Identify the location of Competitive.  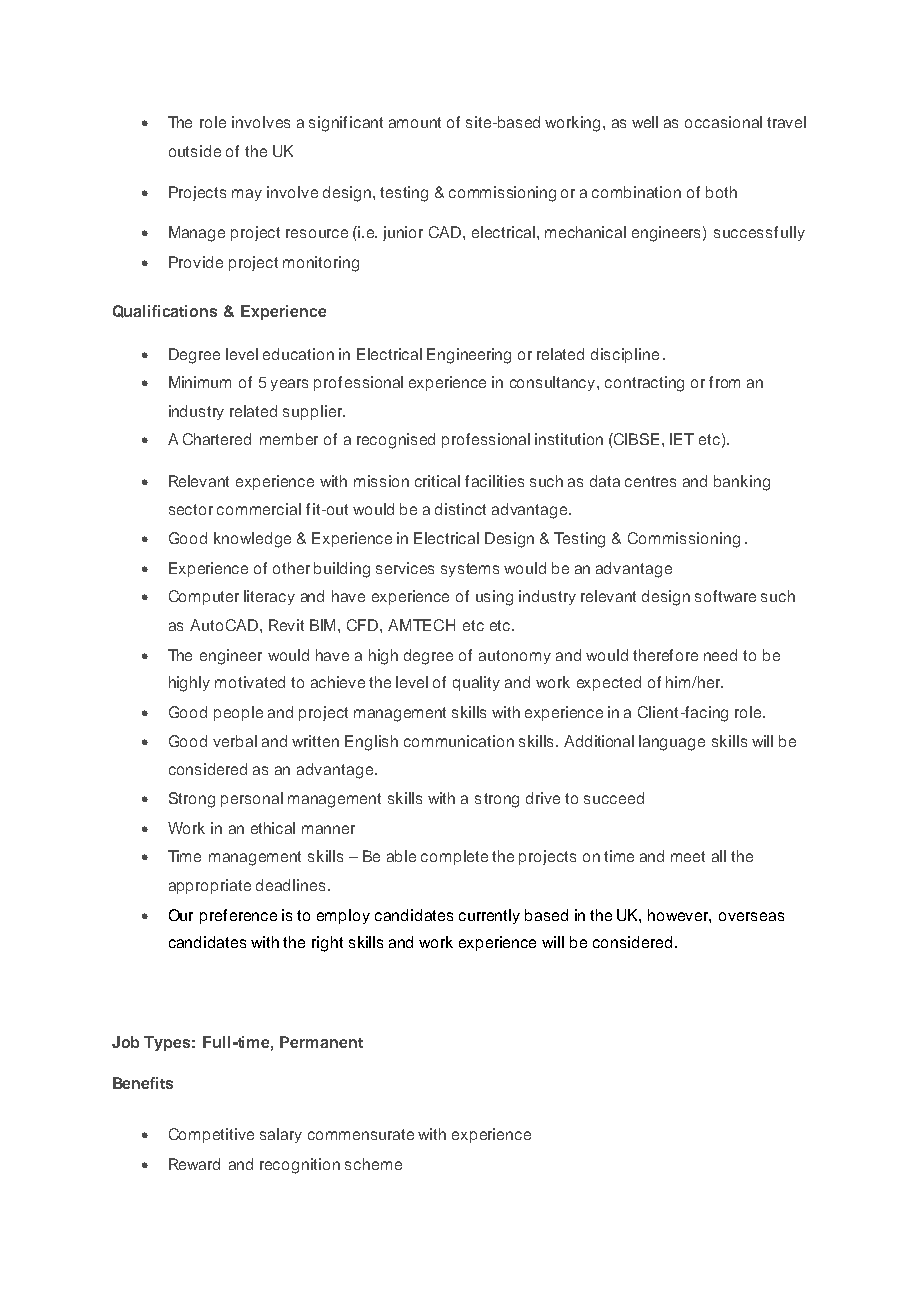
(211, 1135).
